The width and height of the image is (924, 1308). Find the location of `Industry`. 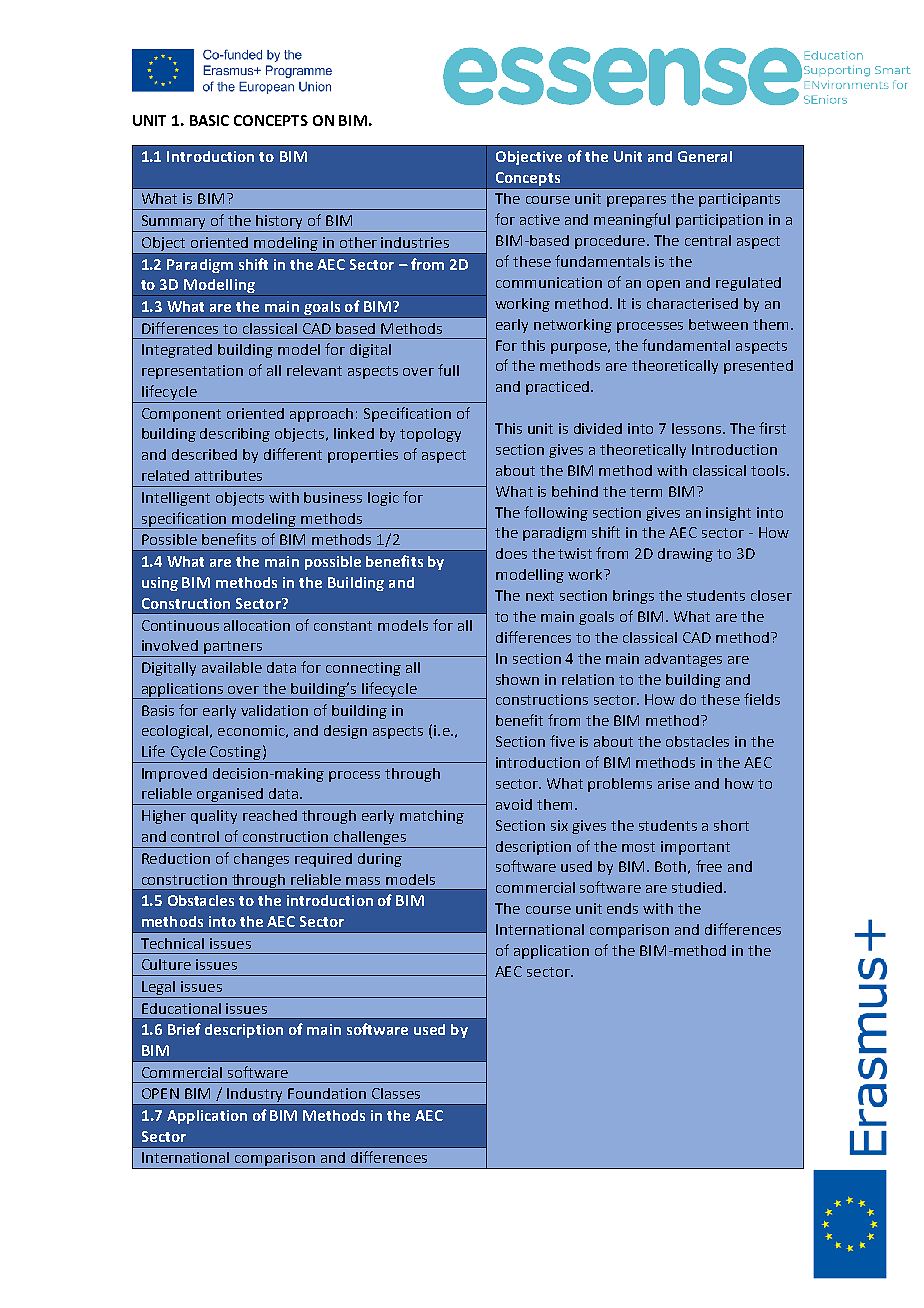

Industry is located at coordinates (256, 1096).
